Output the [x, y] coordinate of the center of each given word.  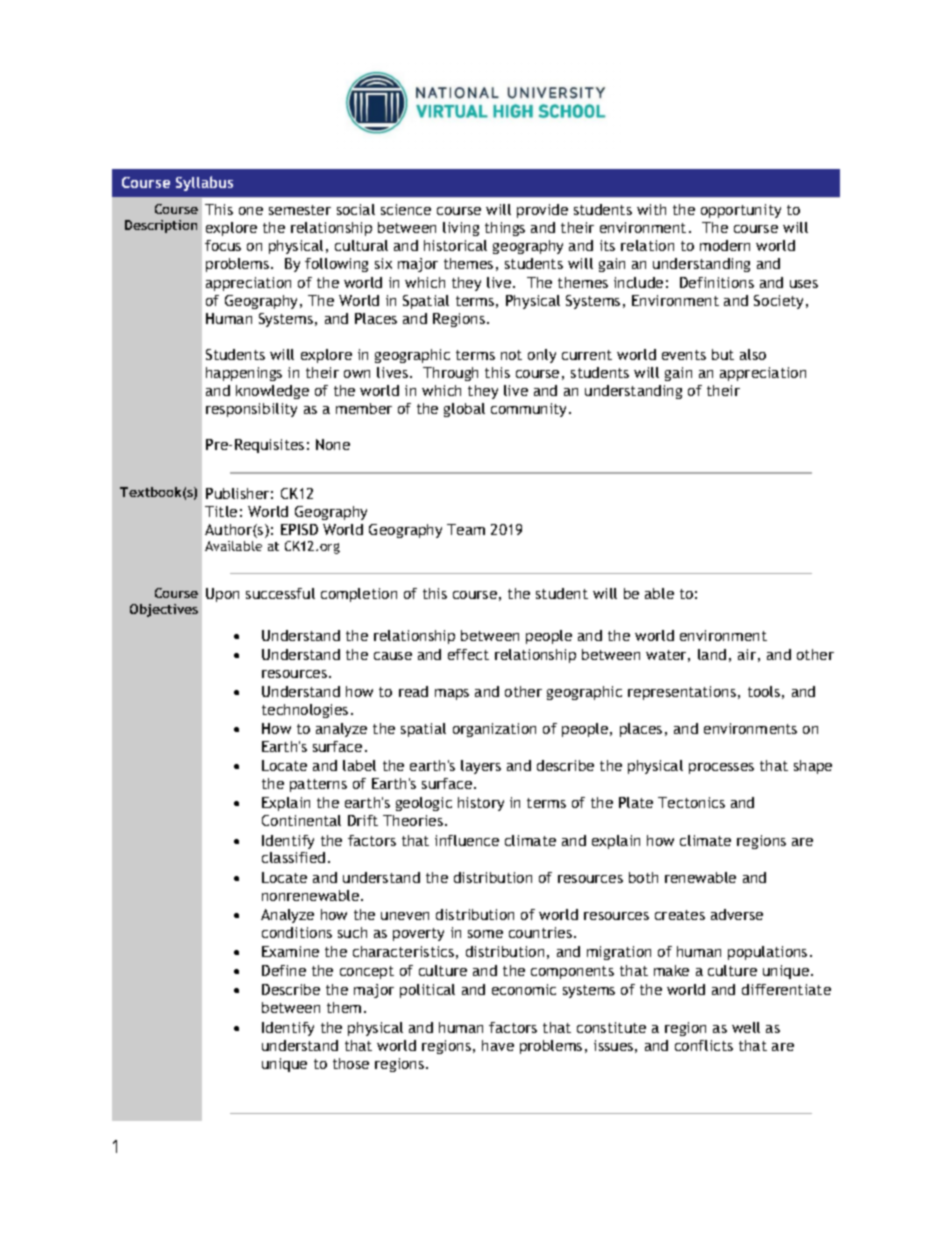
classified [293, 857]
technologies [305, 711]
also [753, 354]
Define [284, 970]
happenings [244, 374]
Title [221, 511]
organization [494, 730]
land [712, 654]
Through [450, 374]
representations [682, 693]
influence [467, 840]
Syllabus [204, 183]
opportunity [741, 211]
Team [466, 529]
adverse [737, 914]
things [505, 229]
